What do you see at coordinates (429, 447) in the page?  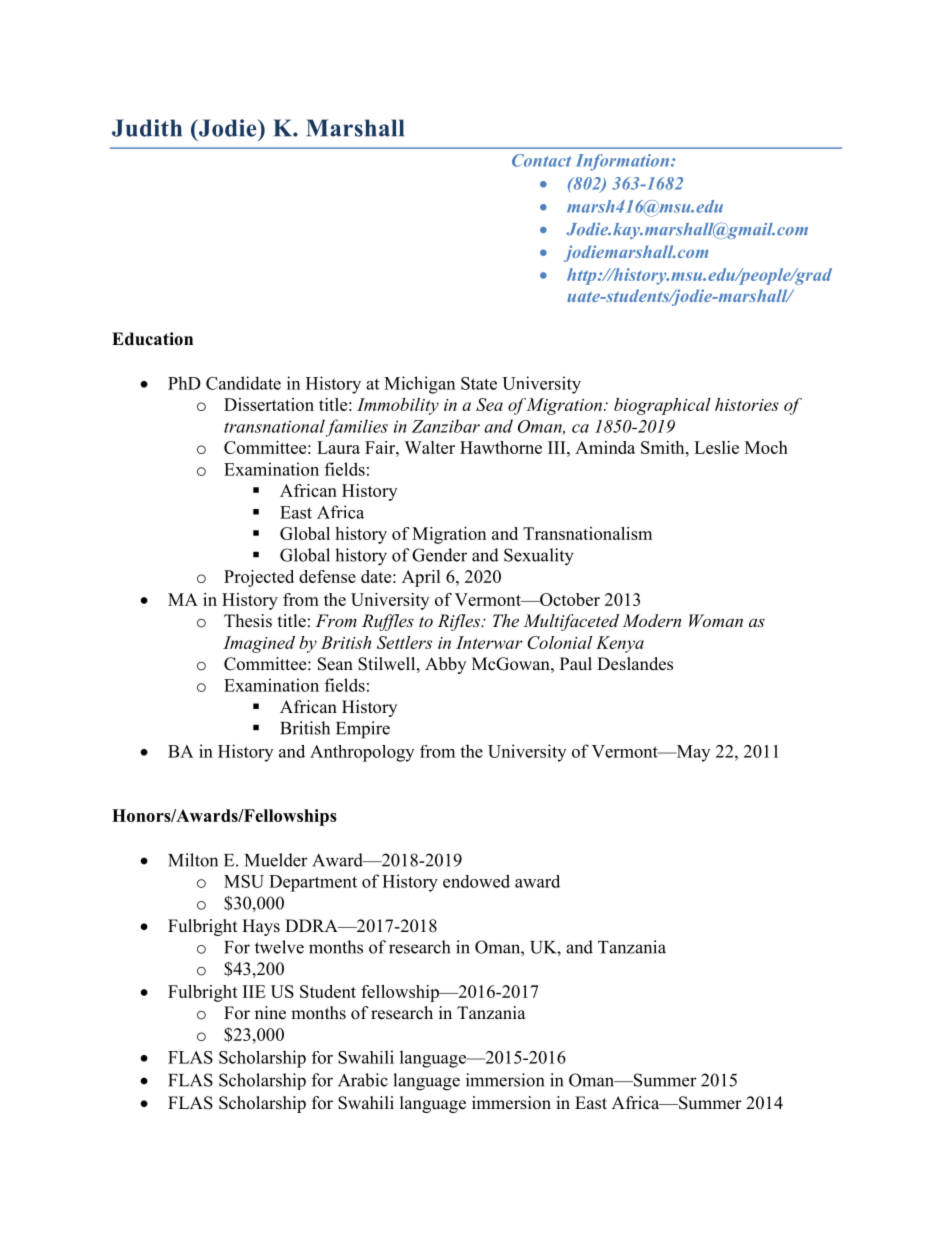 I see `Walter` at bounding box center [429, 447].
